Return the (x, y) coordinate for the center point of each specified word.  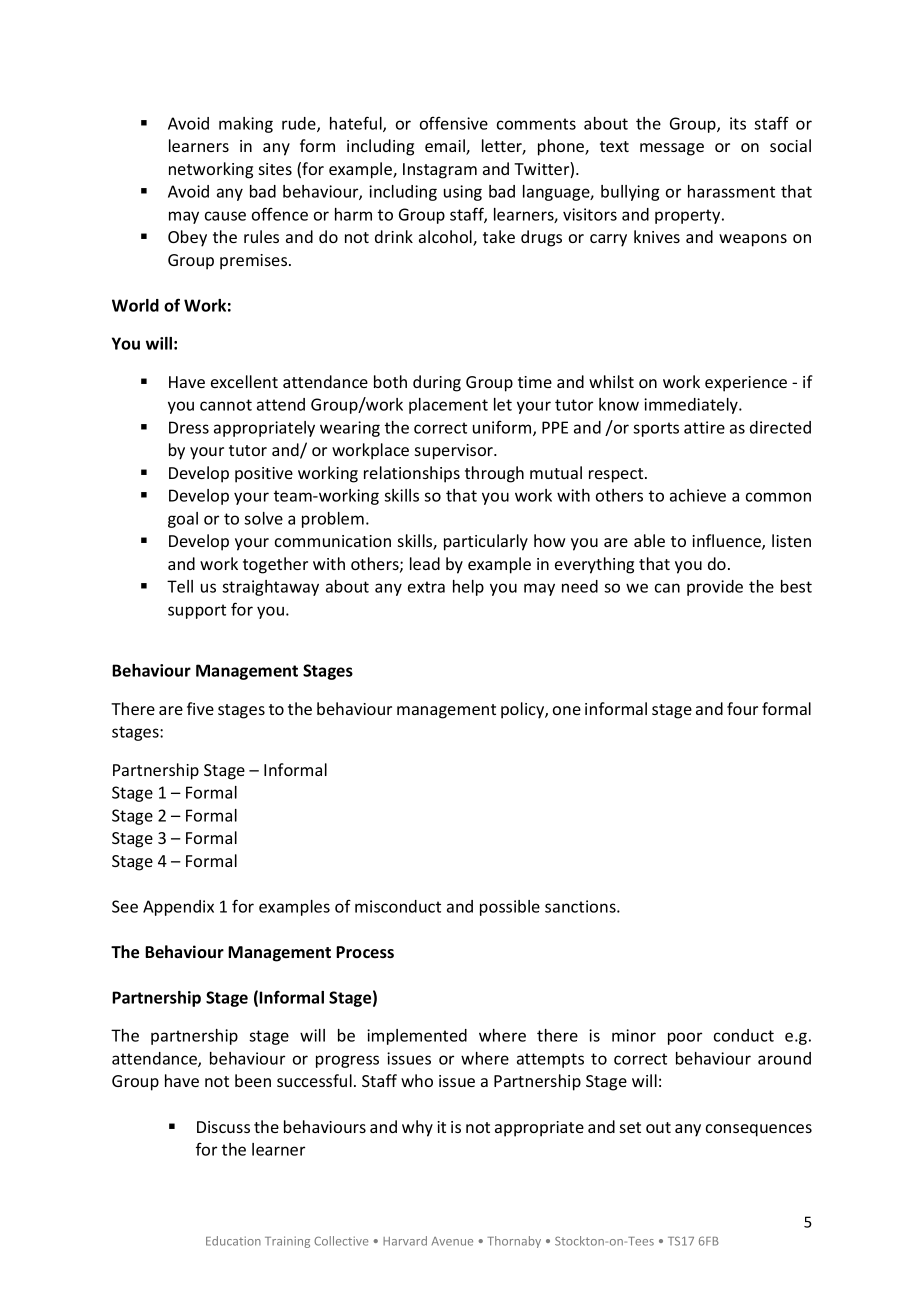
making (246, 125)
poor (685, 1038)
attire (704, 427)
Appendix (178, 908)
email (446, 147)
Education (233, 1241)
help (468, 588)
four (742, 708)
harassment (731, 191)
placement (448, 406)
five (200, 708)
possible (510, 908)
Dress (189, 427)
